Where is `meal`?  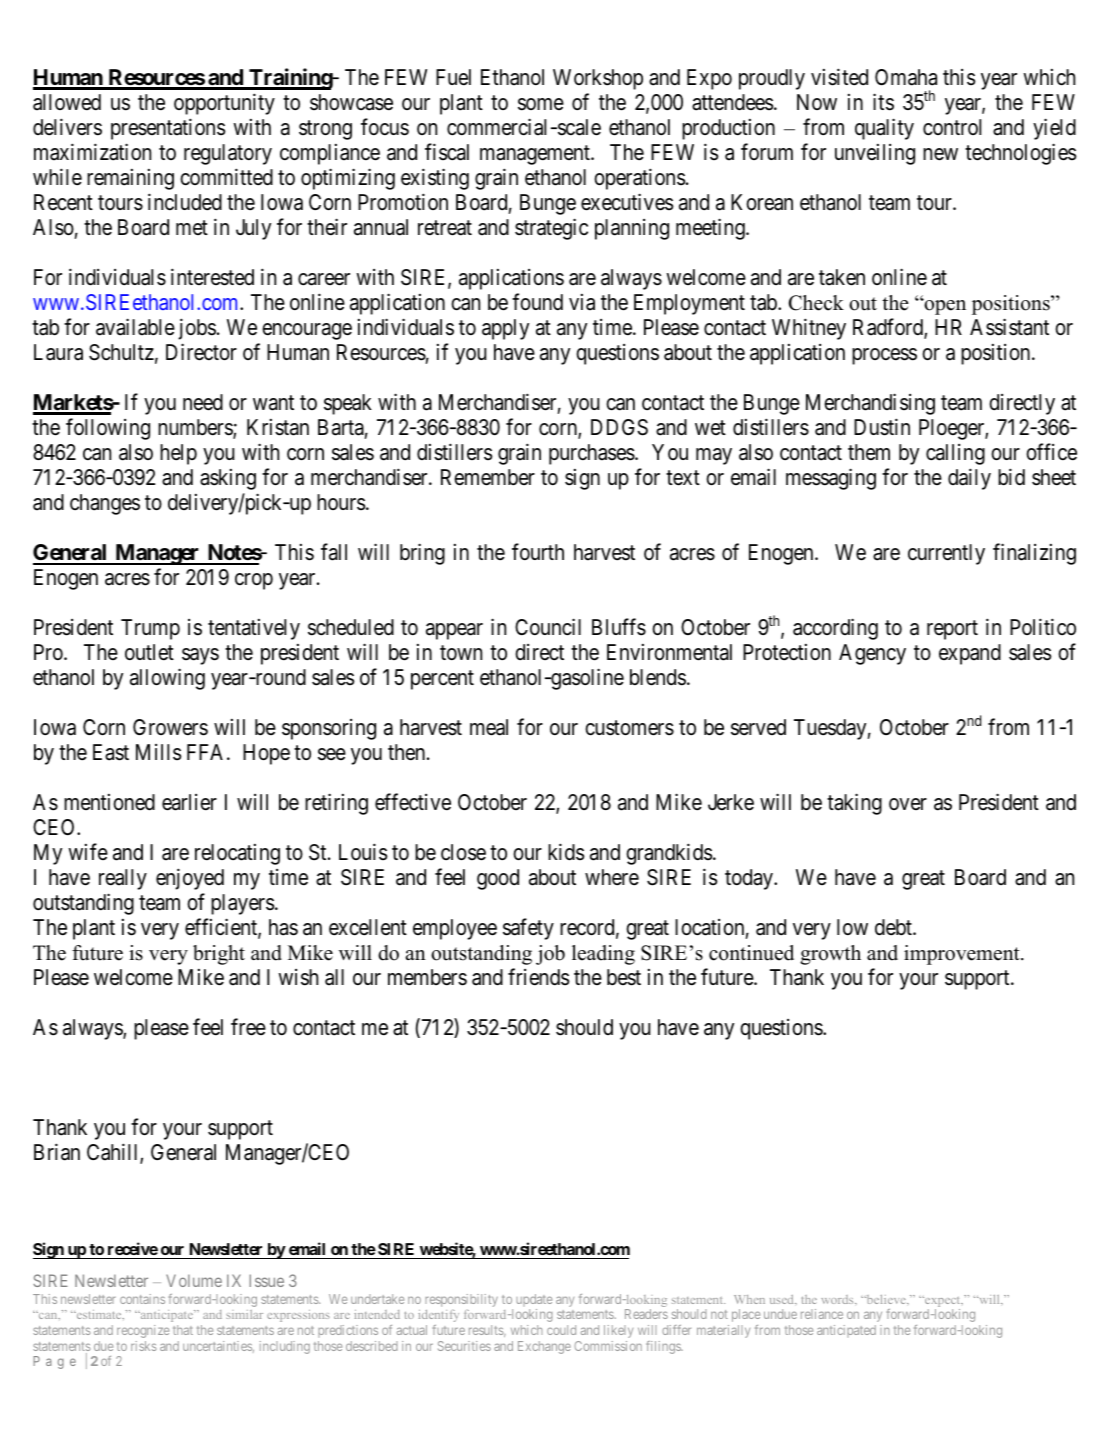
meal is located at coordinates (489, 727).
